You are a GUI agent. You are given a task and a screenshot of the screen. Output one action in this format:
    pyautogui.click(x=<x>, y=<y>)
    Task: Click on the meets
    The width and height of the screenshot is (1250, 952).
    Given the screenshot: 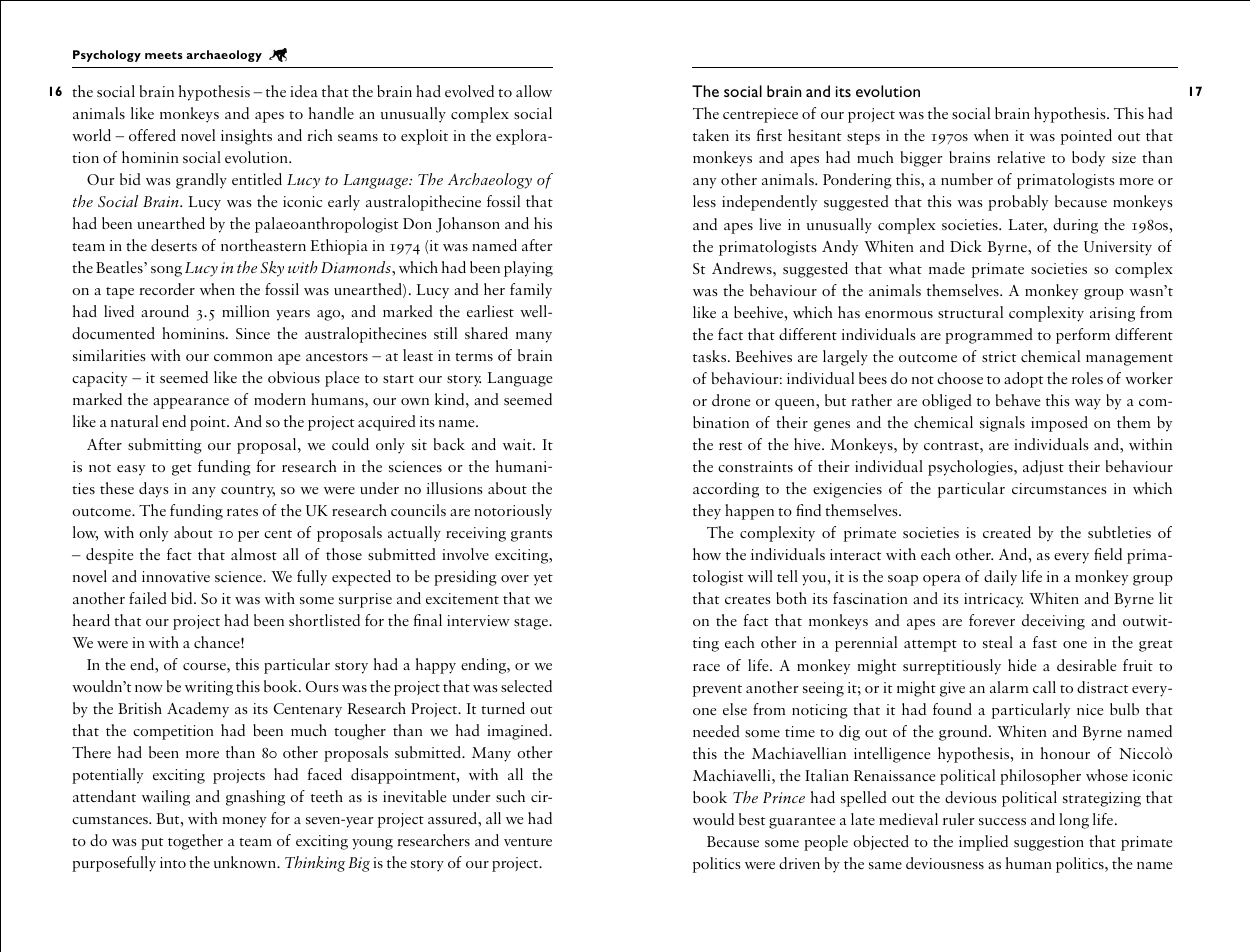 What is the action you would take?
    pyautogui.click(x=164, y=55)
